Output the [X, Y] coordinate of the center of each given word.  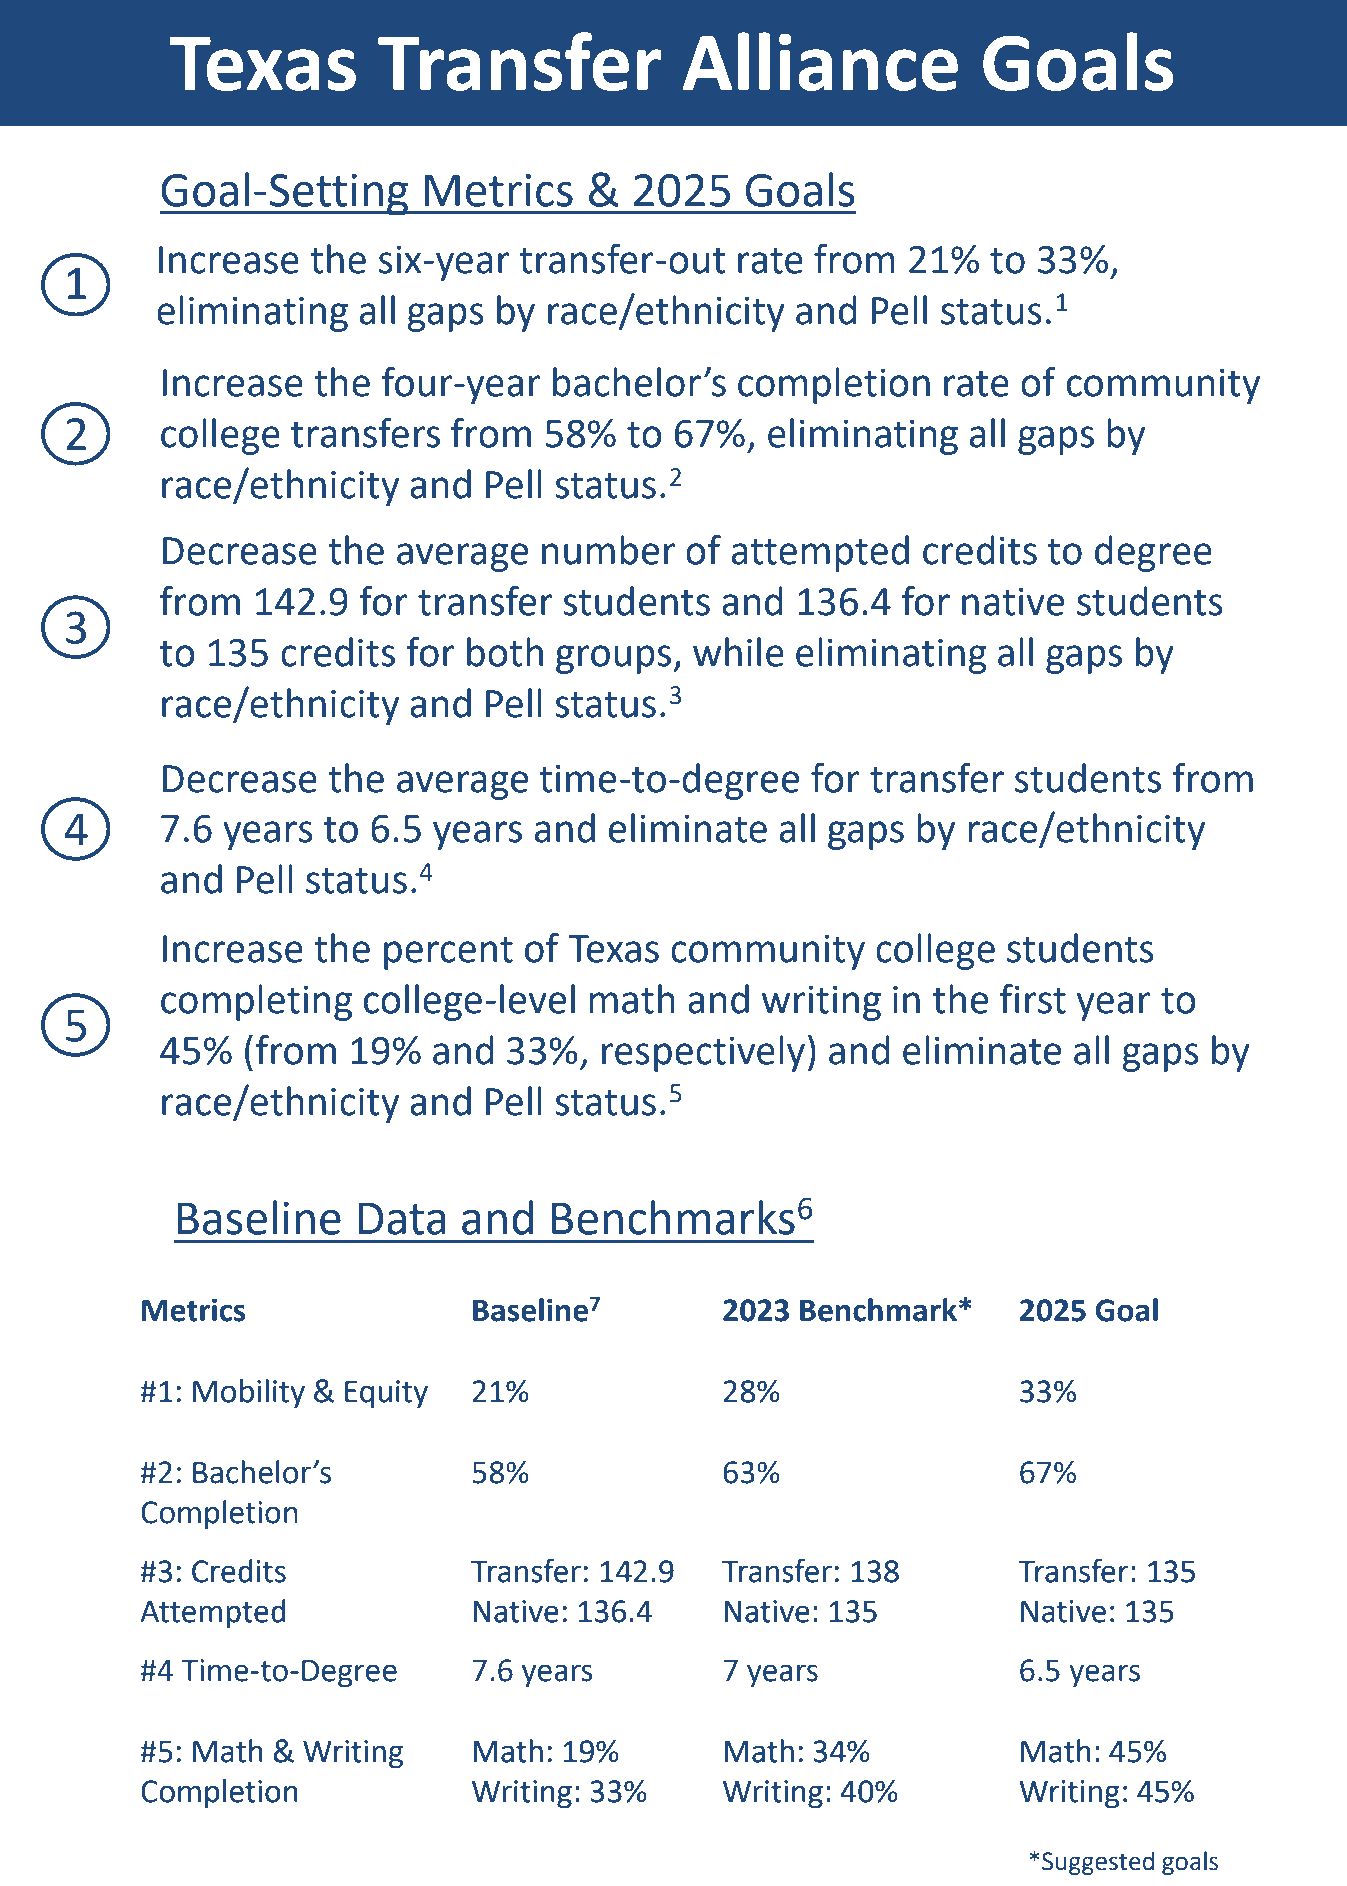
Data [402, 1218]
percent [448, 953]
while [738, 652]
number [608, 550]
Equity [386, 1394]
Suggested [1098, 1863]
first [1033, 999]
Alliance [820, 61]
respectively [703, 1053]
